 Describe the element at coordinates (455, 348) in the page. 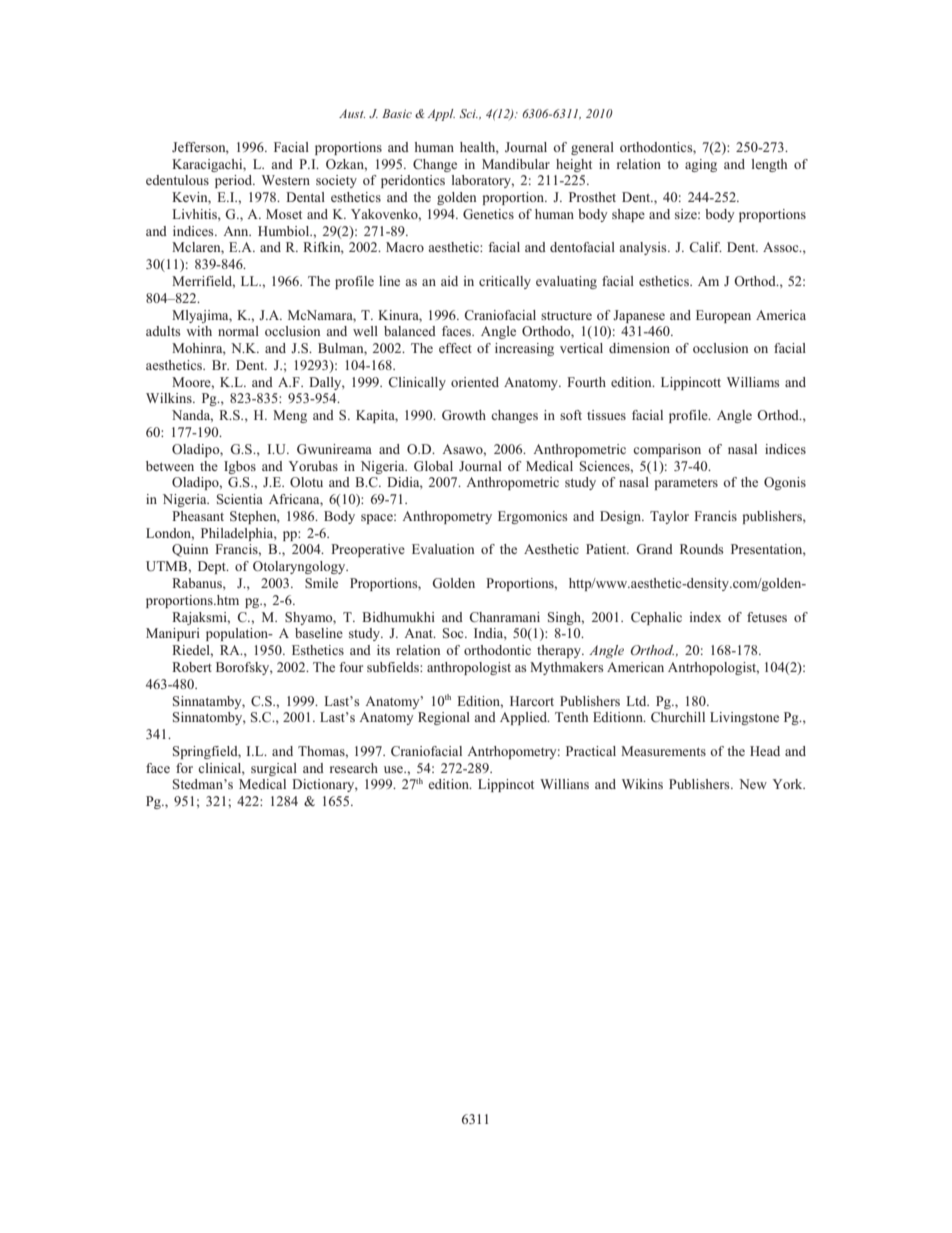

I see `effect` at that location.
